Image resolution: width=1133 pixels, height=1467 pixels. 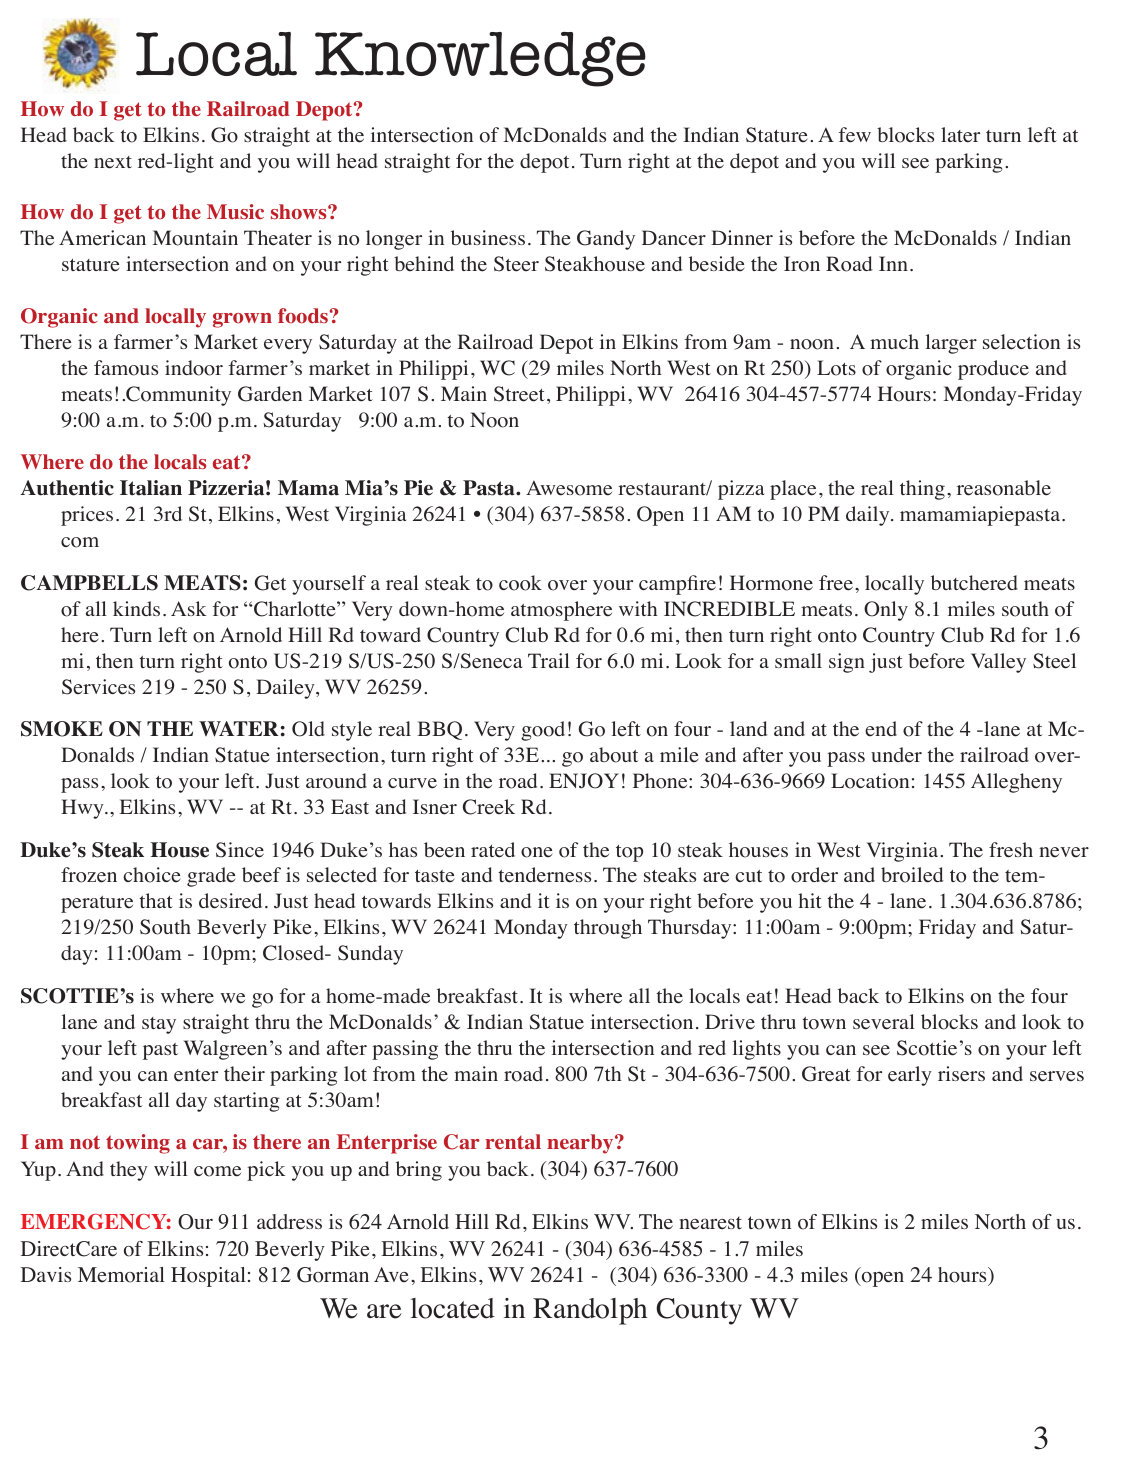 I want to click on through, so click(x=608, y=929).
